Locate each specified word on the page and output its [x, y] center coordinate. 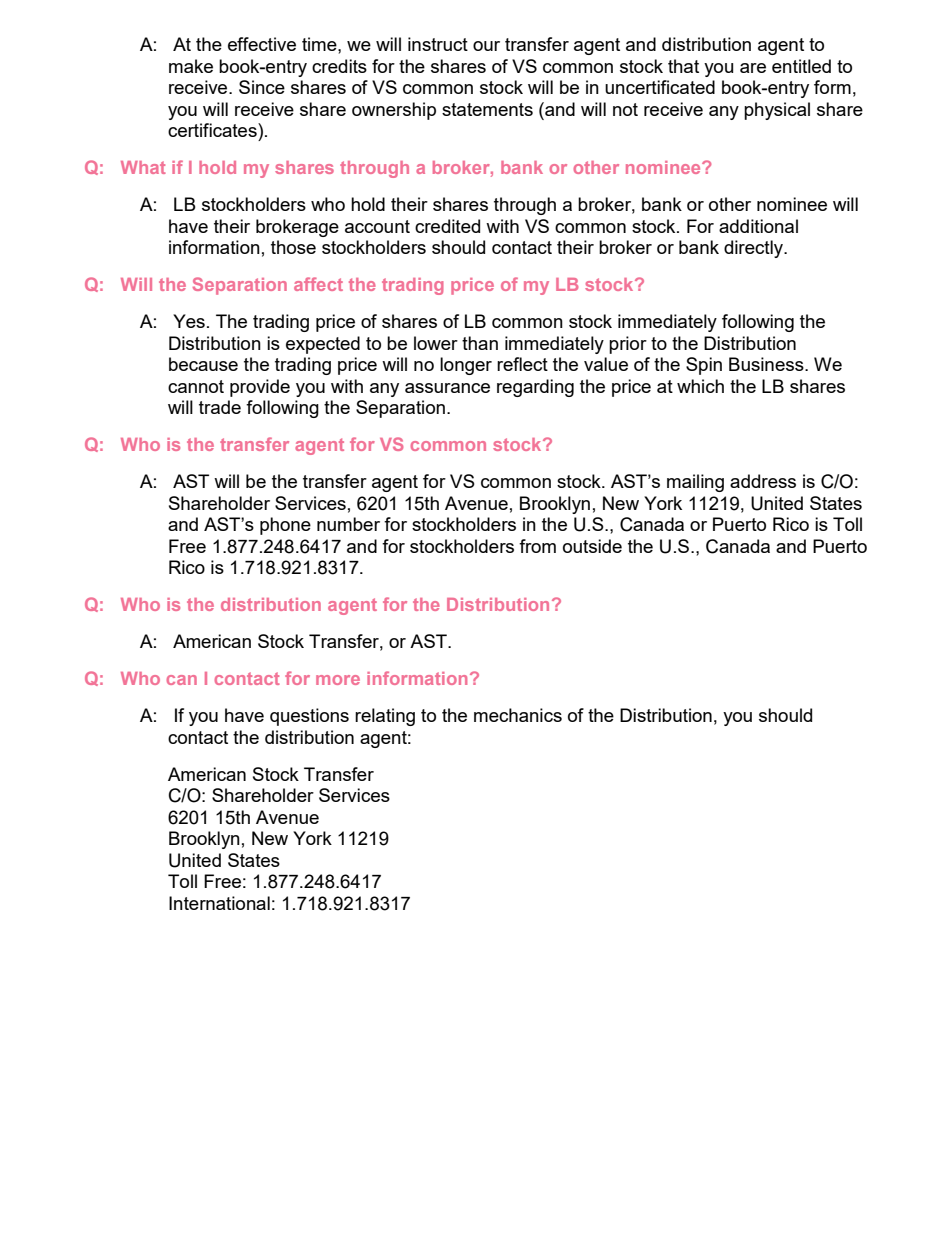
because [203, 364]
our [486, 46]
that [683, 66]
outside [592, 546]
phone [285, 526]
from [537, 546]
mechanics [518, 715]
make [191, 66]
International [219, 903]
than [480, 343]
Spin [704, 366]
